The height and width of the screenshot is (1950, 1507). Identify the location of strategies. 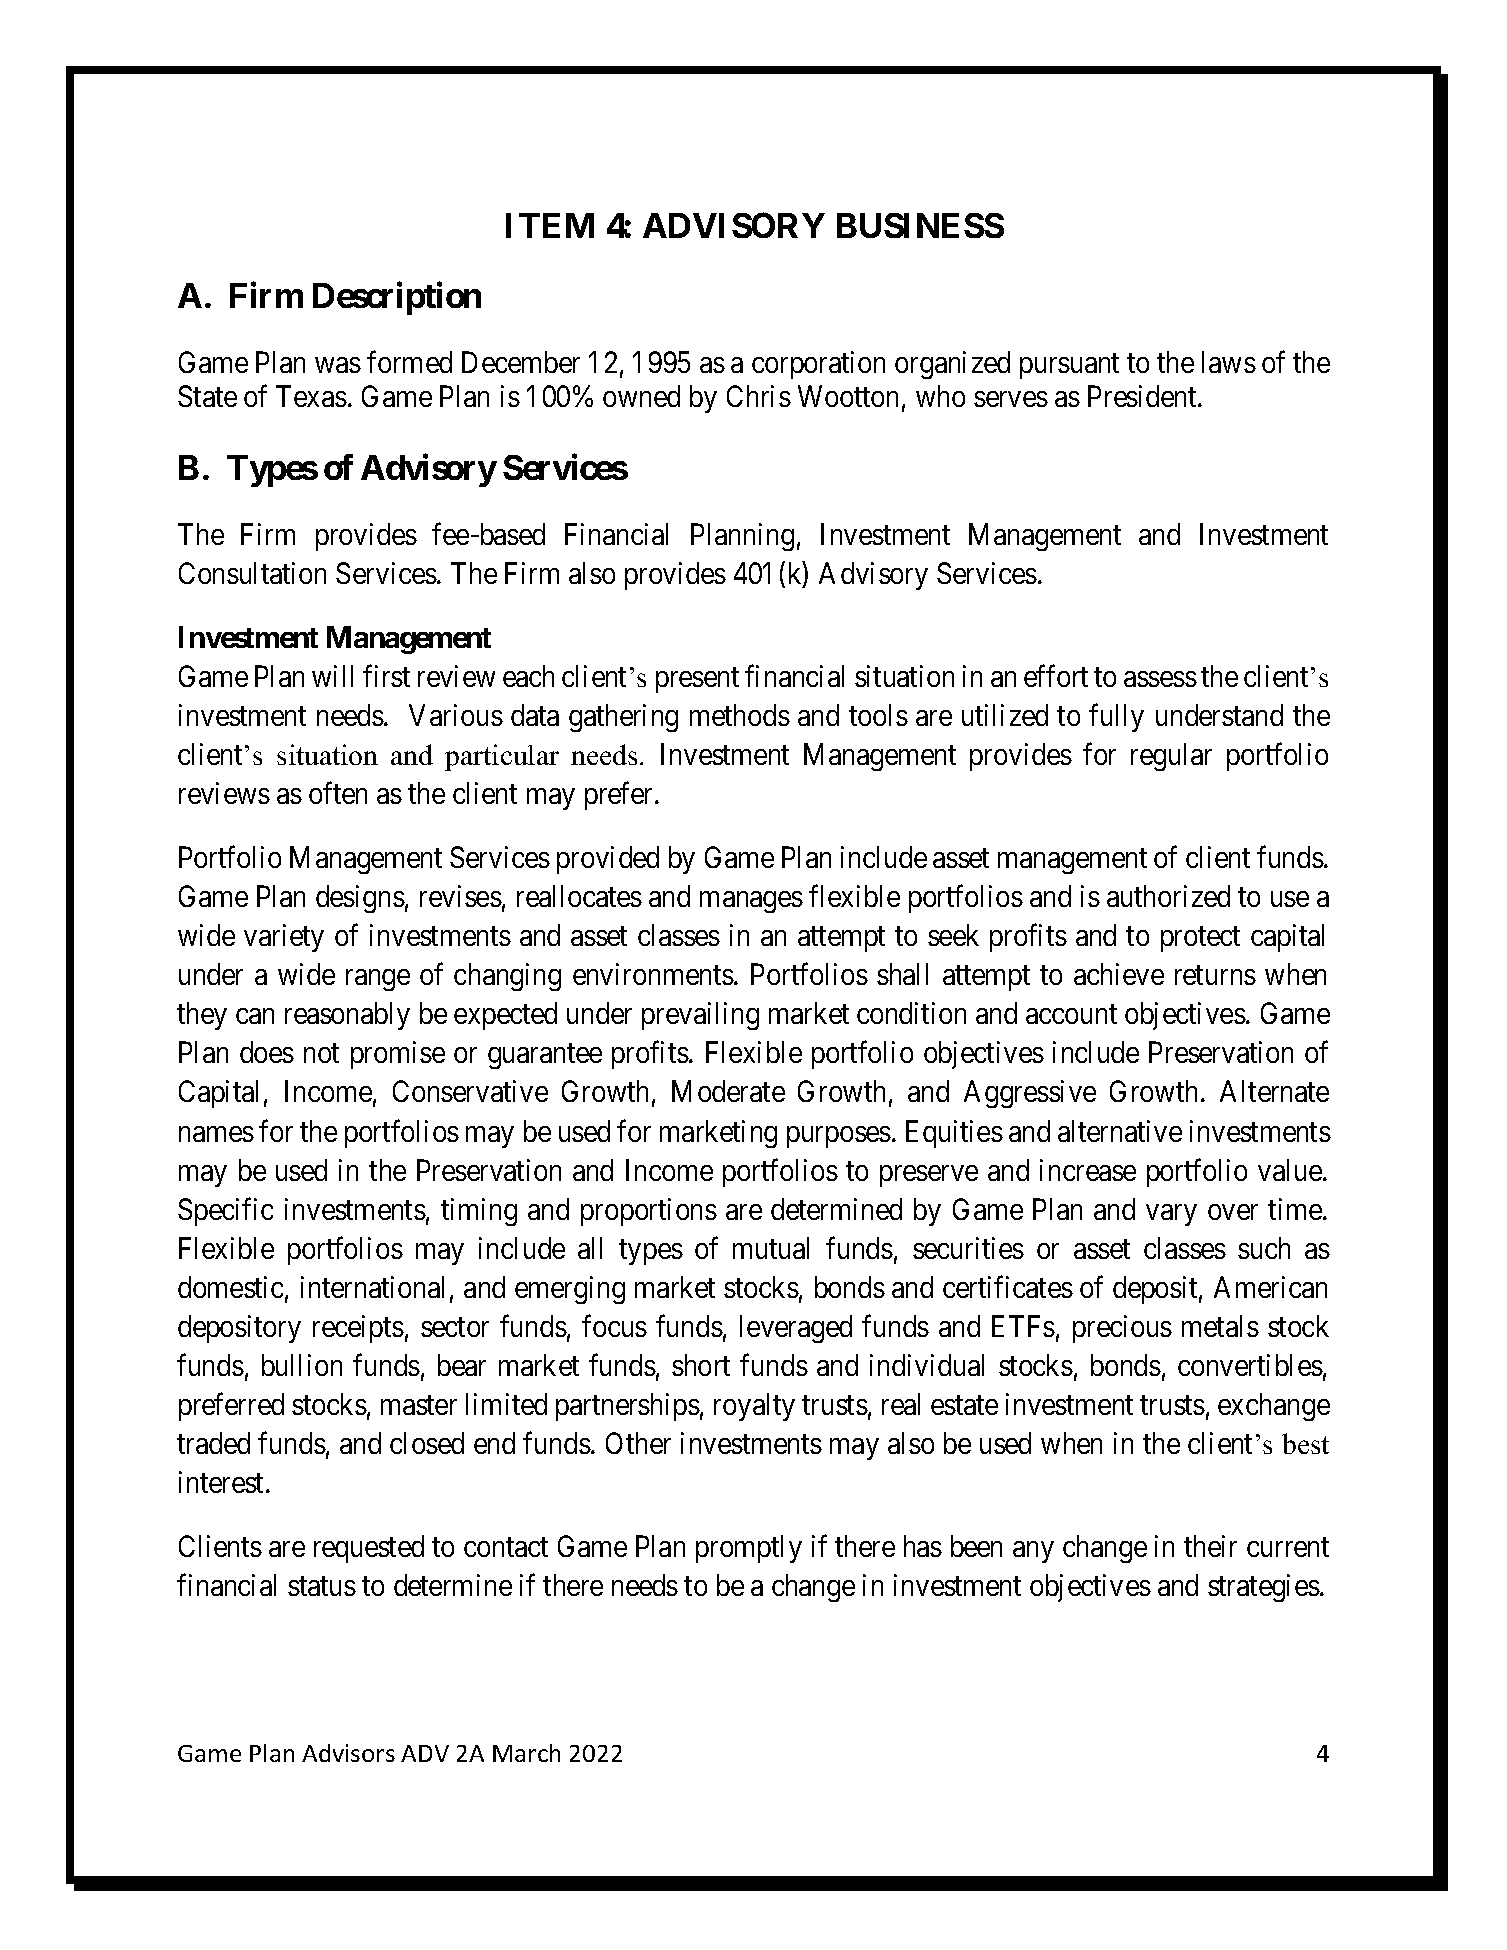
(1264, 1588).
